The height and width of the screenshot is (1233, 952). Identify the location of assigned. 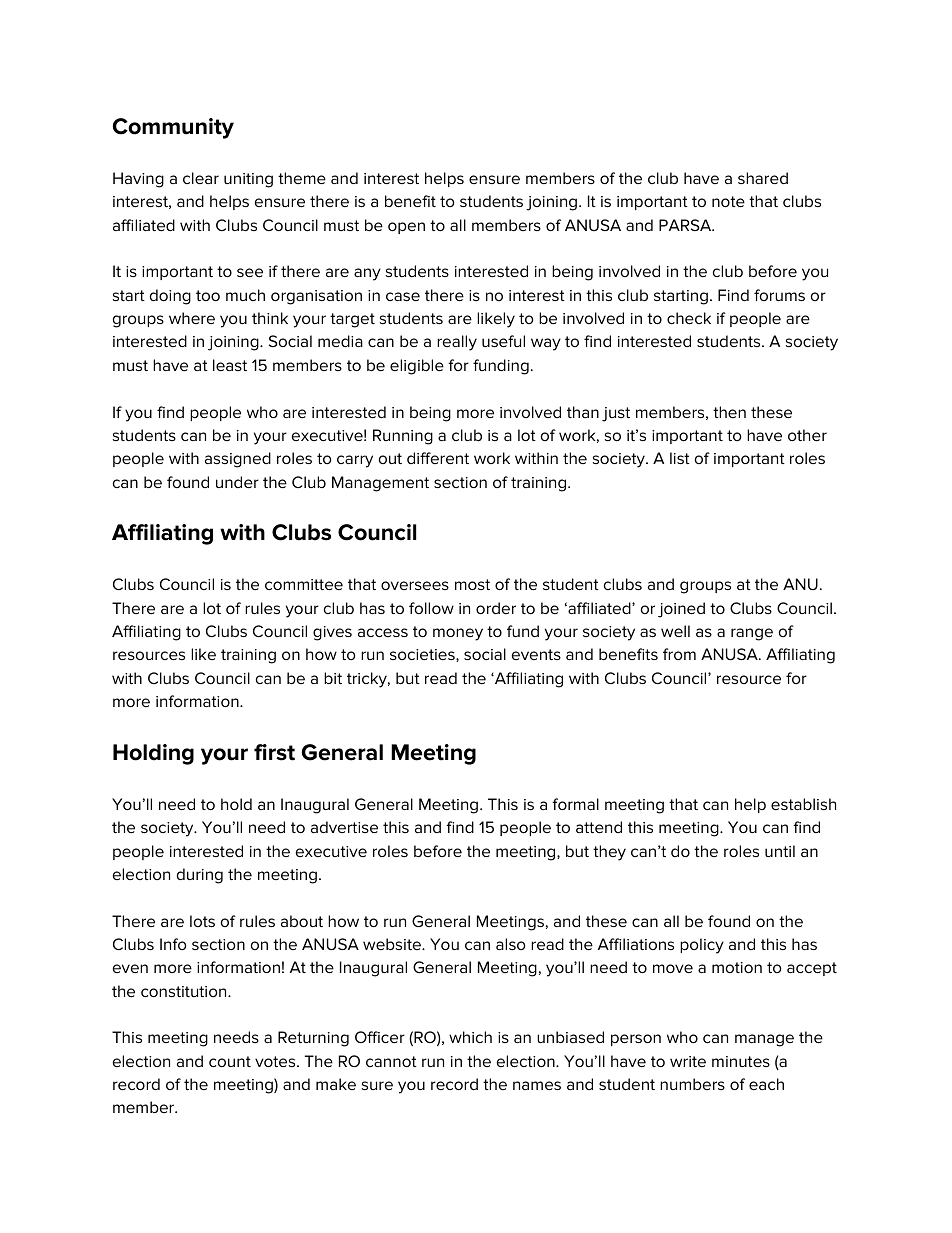
(238, 460).
